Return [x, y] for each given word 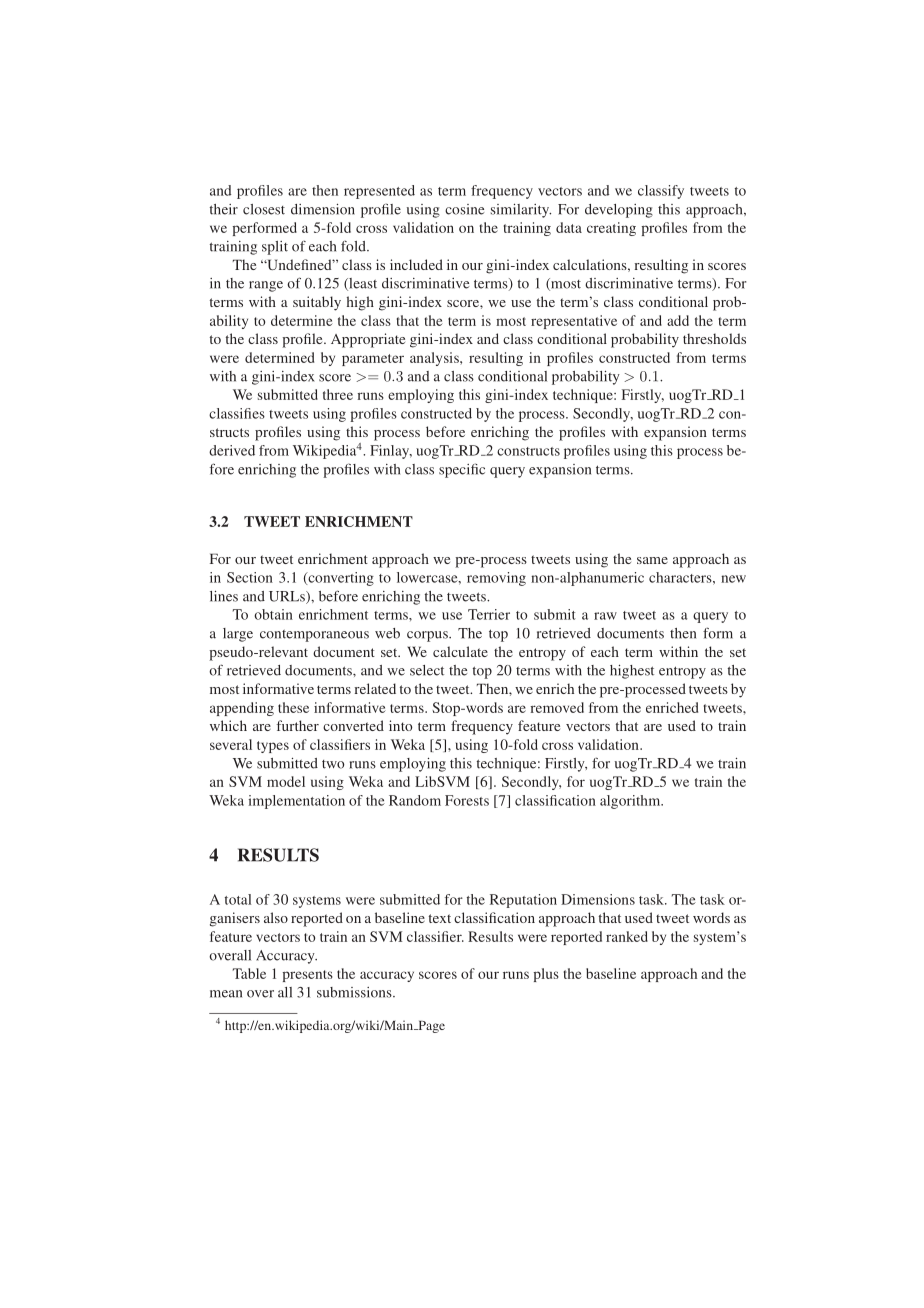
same [652, 560]
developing [619, 211]
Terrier [489, 614]
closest [264, 209]
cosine [464, 209]
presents [308, 976]
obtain [274, 614]
